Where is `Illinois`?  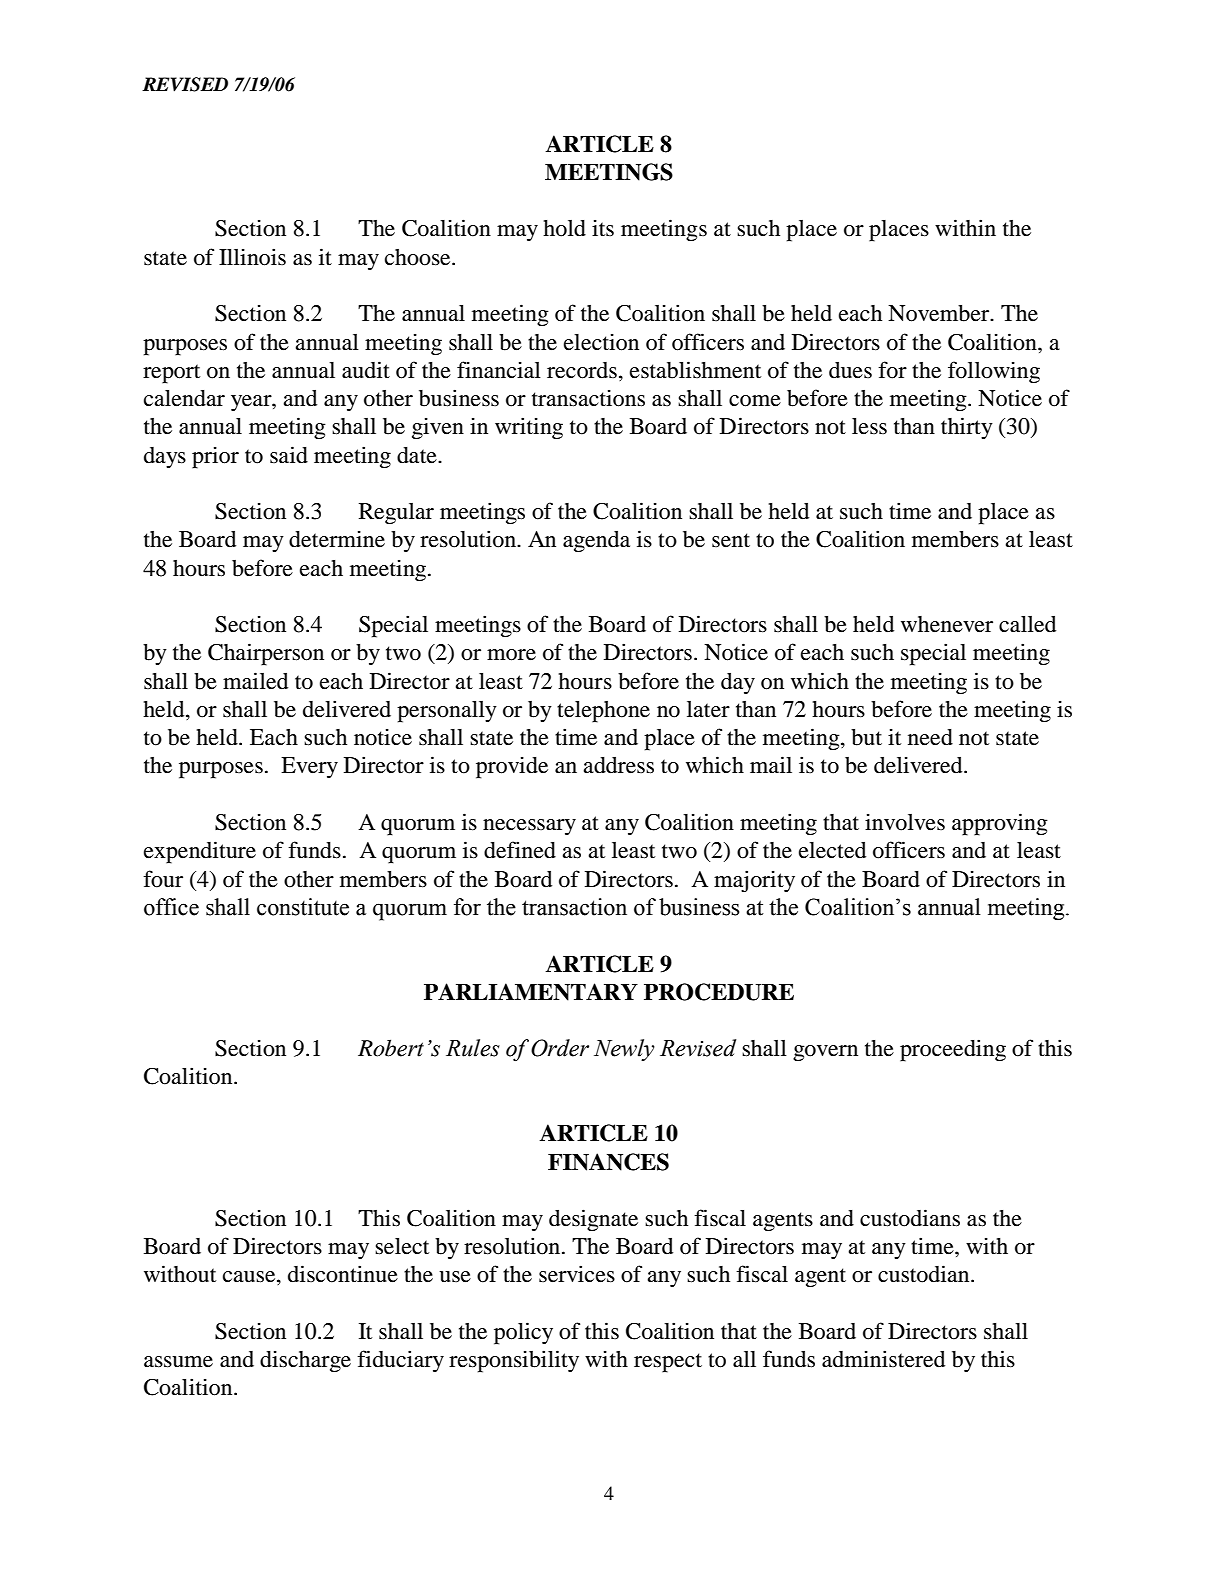 Illinois is located at coordinates (252, 257).
